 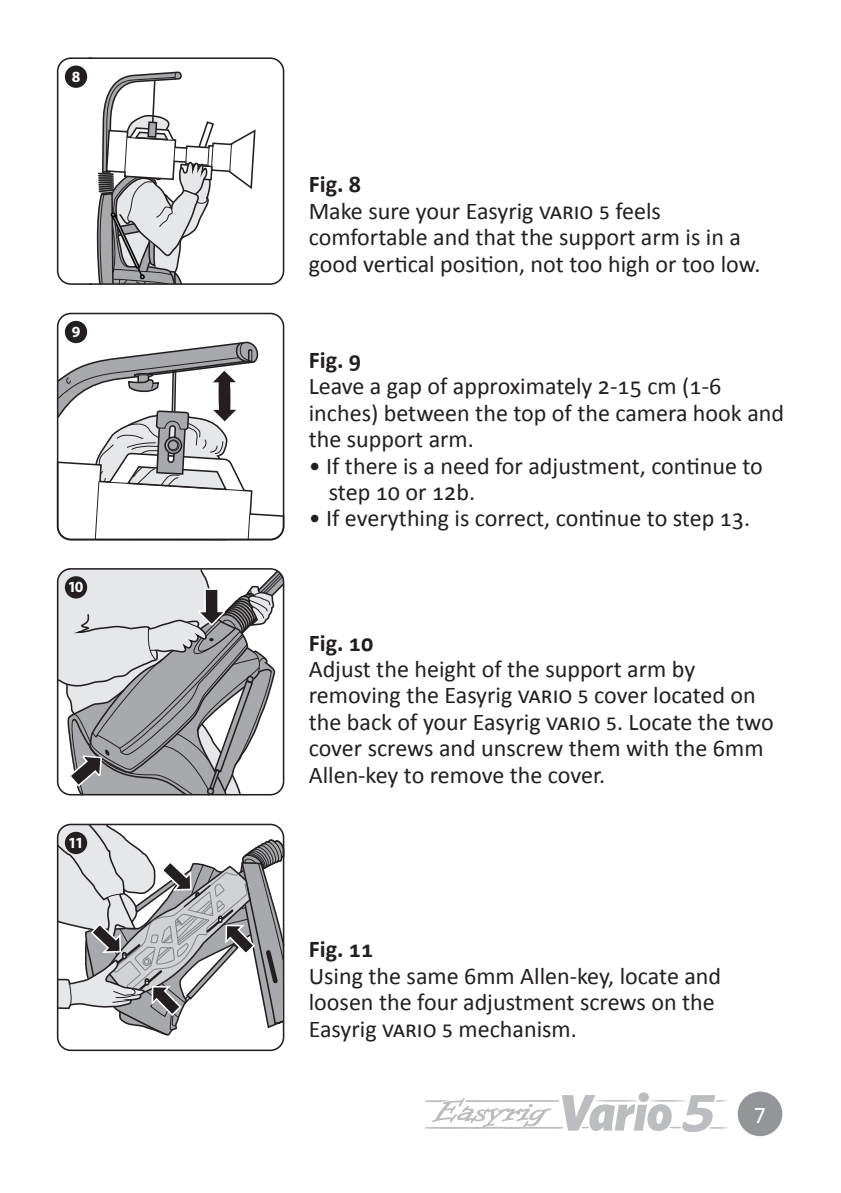 What do you see at coordinates (547, 265) in the screenshot?
I see `not` at bounding box center [547, 265].
